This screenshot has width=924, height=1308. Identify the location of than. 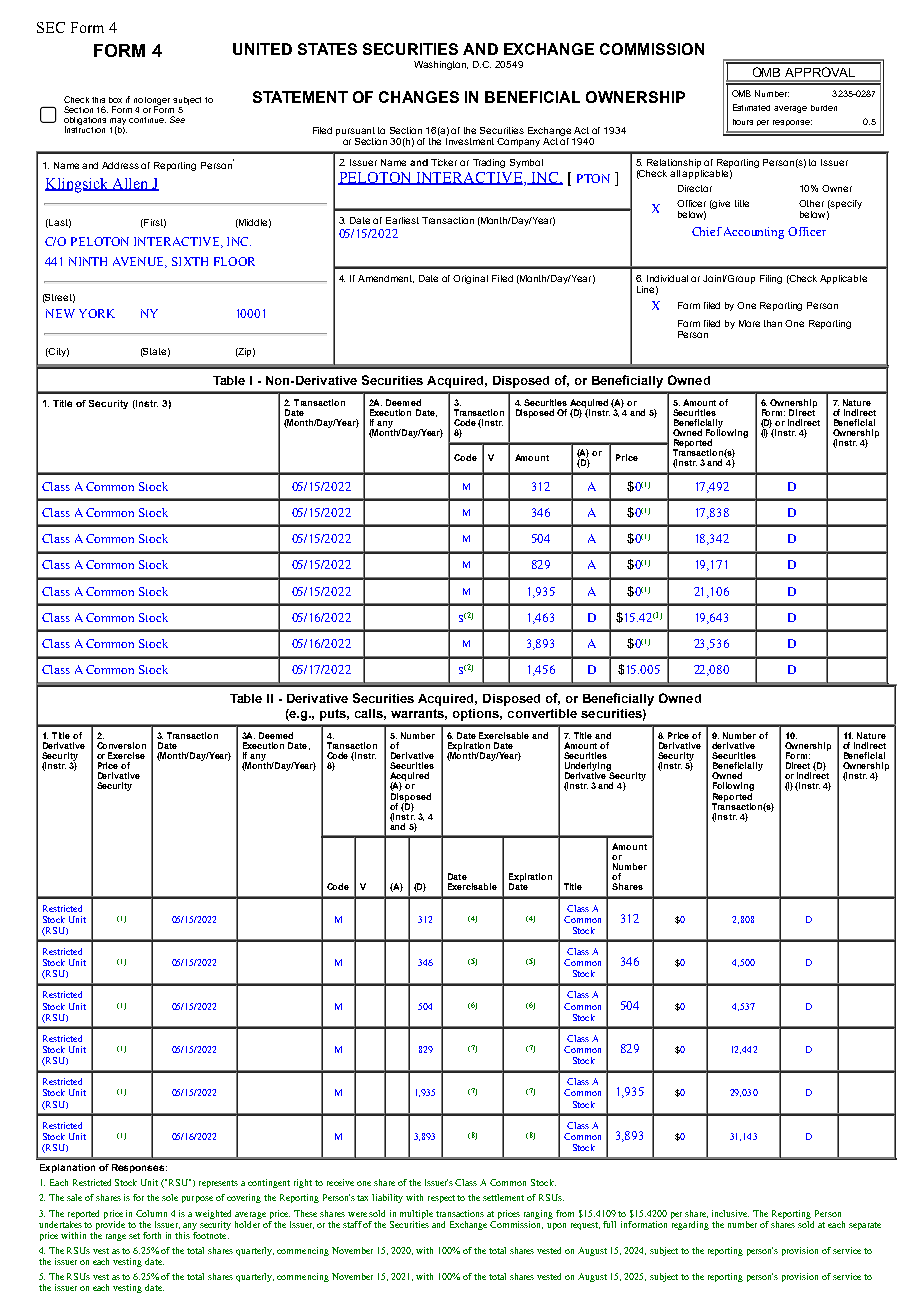
(773, 323).
